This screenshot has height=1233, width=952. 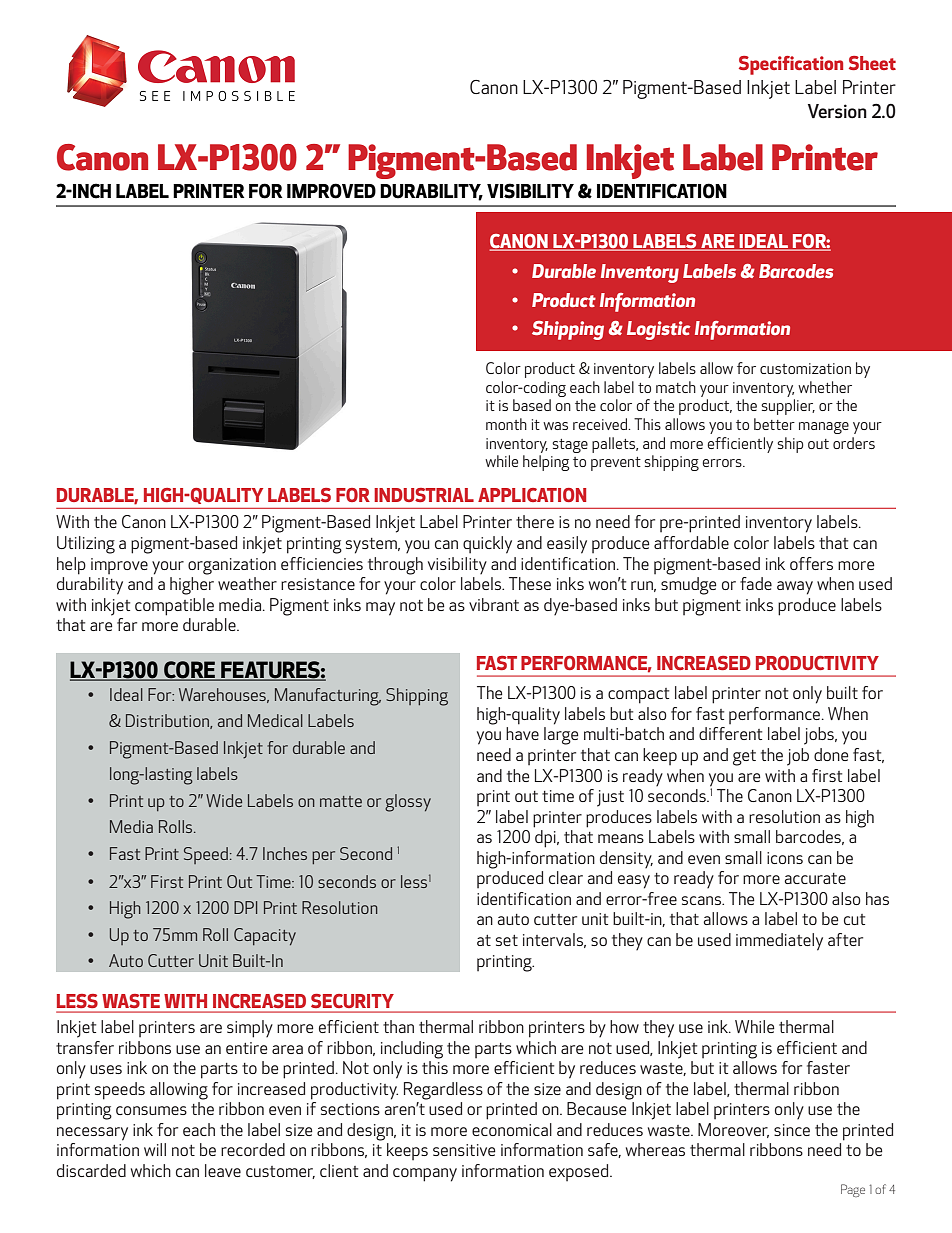 What do you see at coordinates (506, 424) in the screenshot?
I see `month` at bounding box center [506, 424].
